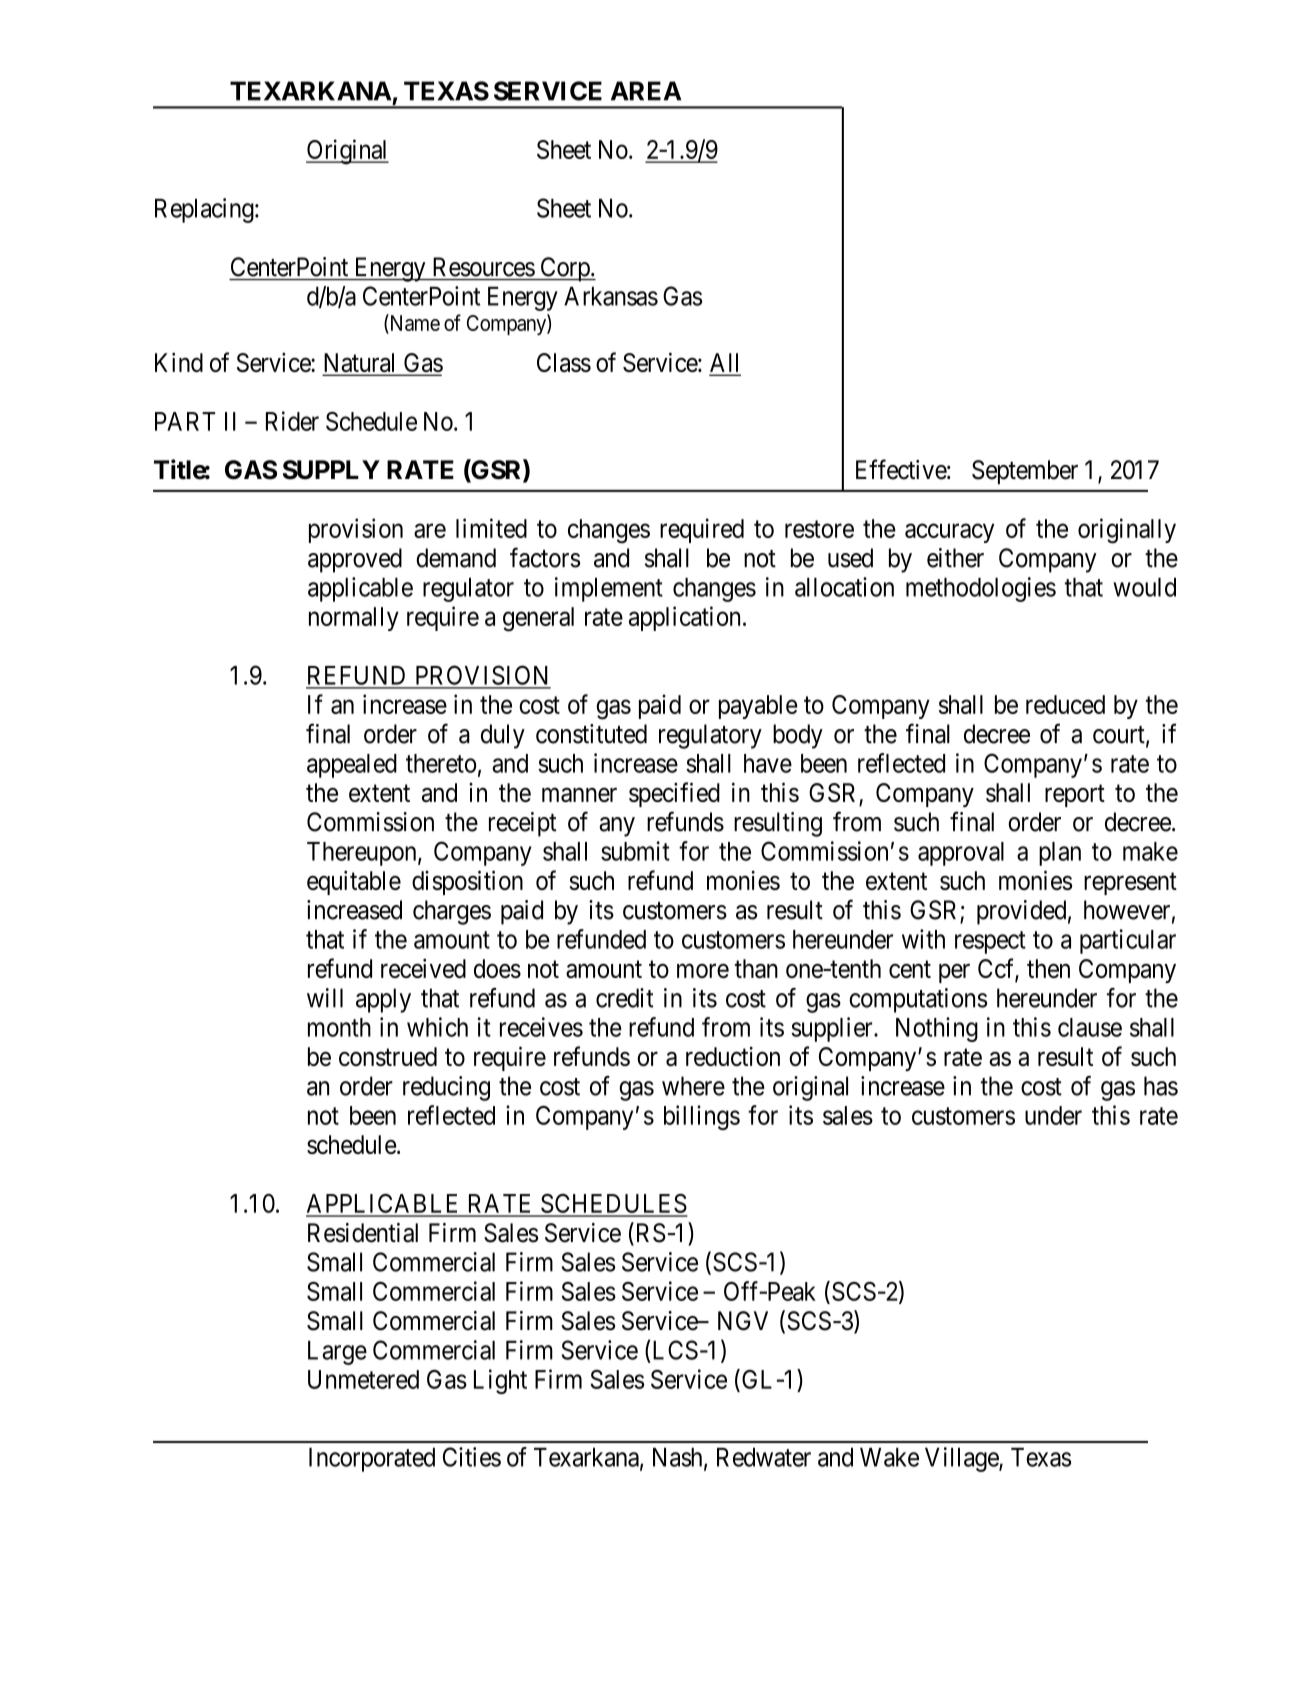  I want to click on AREA, so click(646, 91).
